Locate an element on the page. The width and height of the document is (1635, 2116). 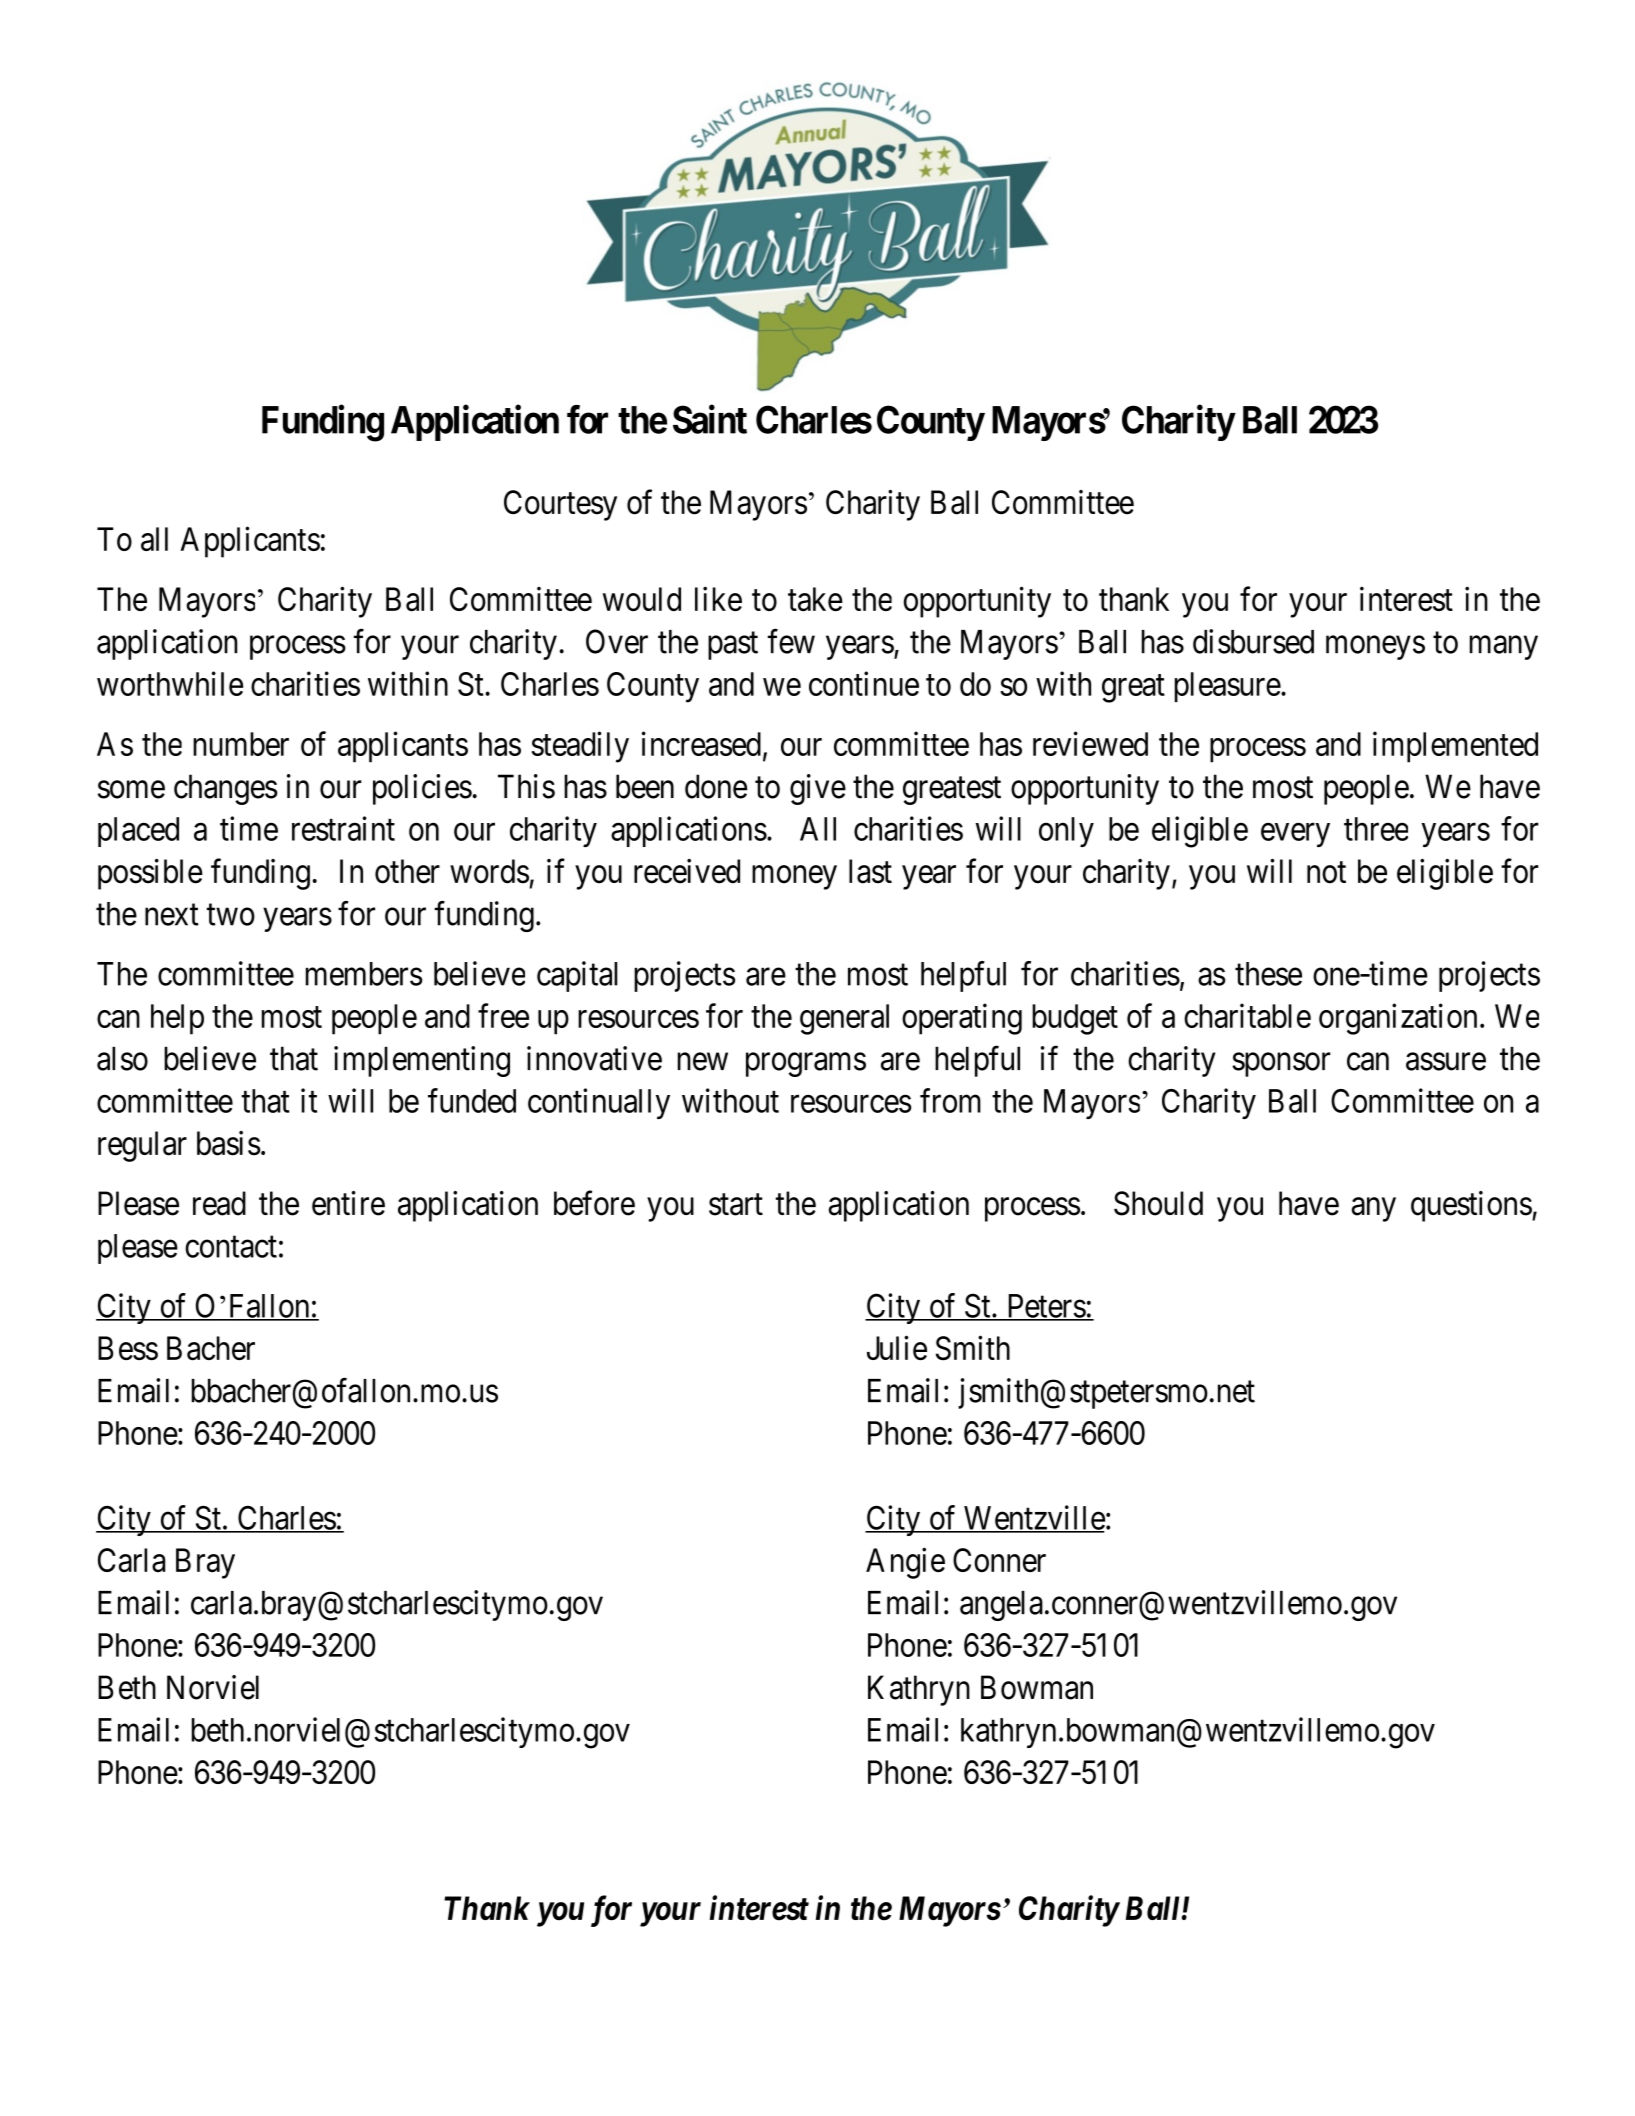
general is located at coordinates (844, 1019).
